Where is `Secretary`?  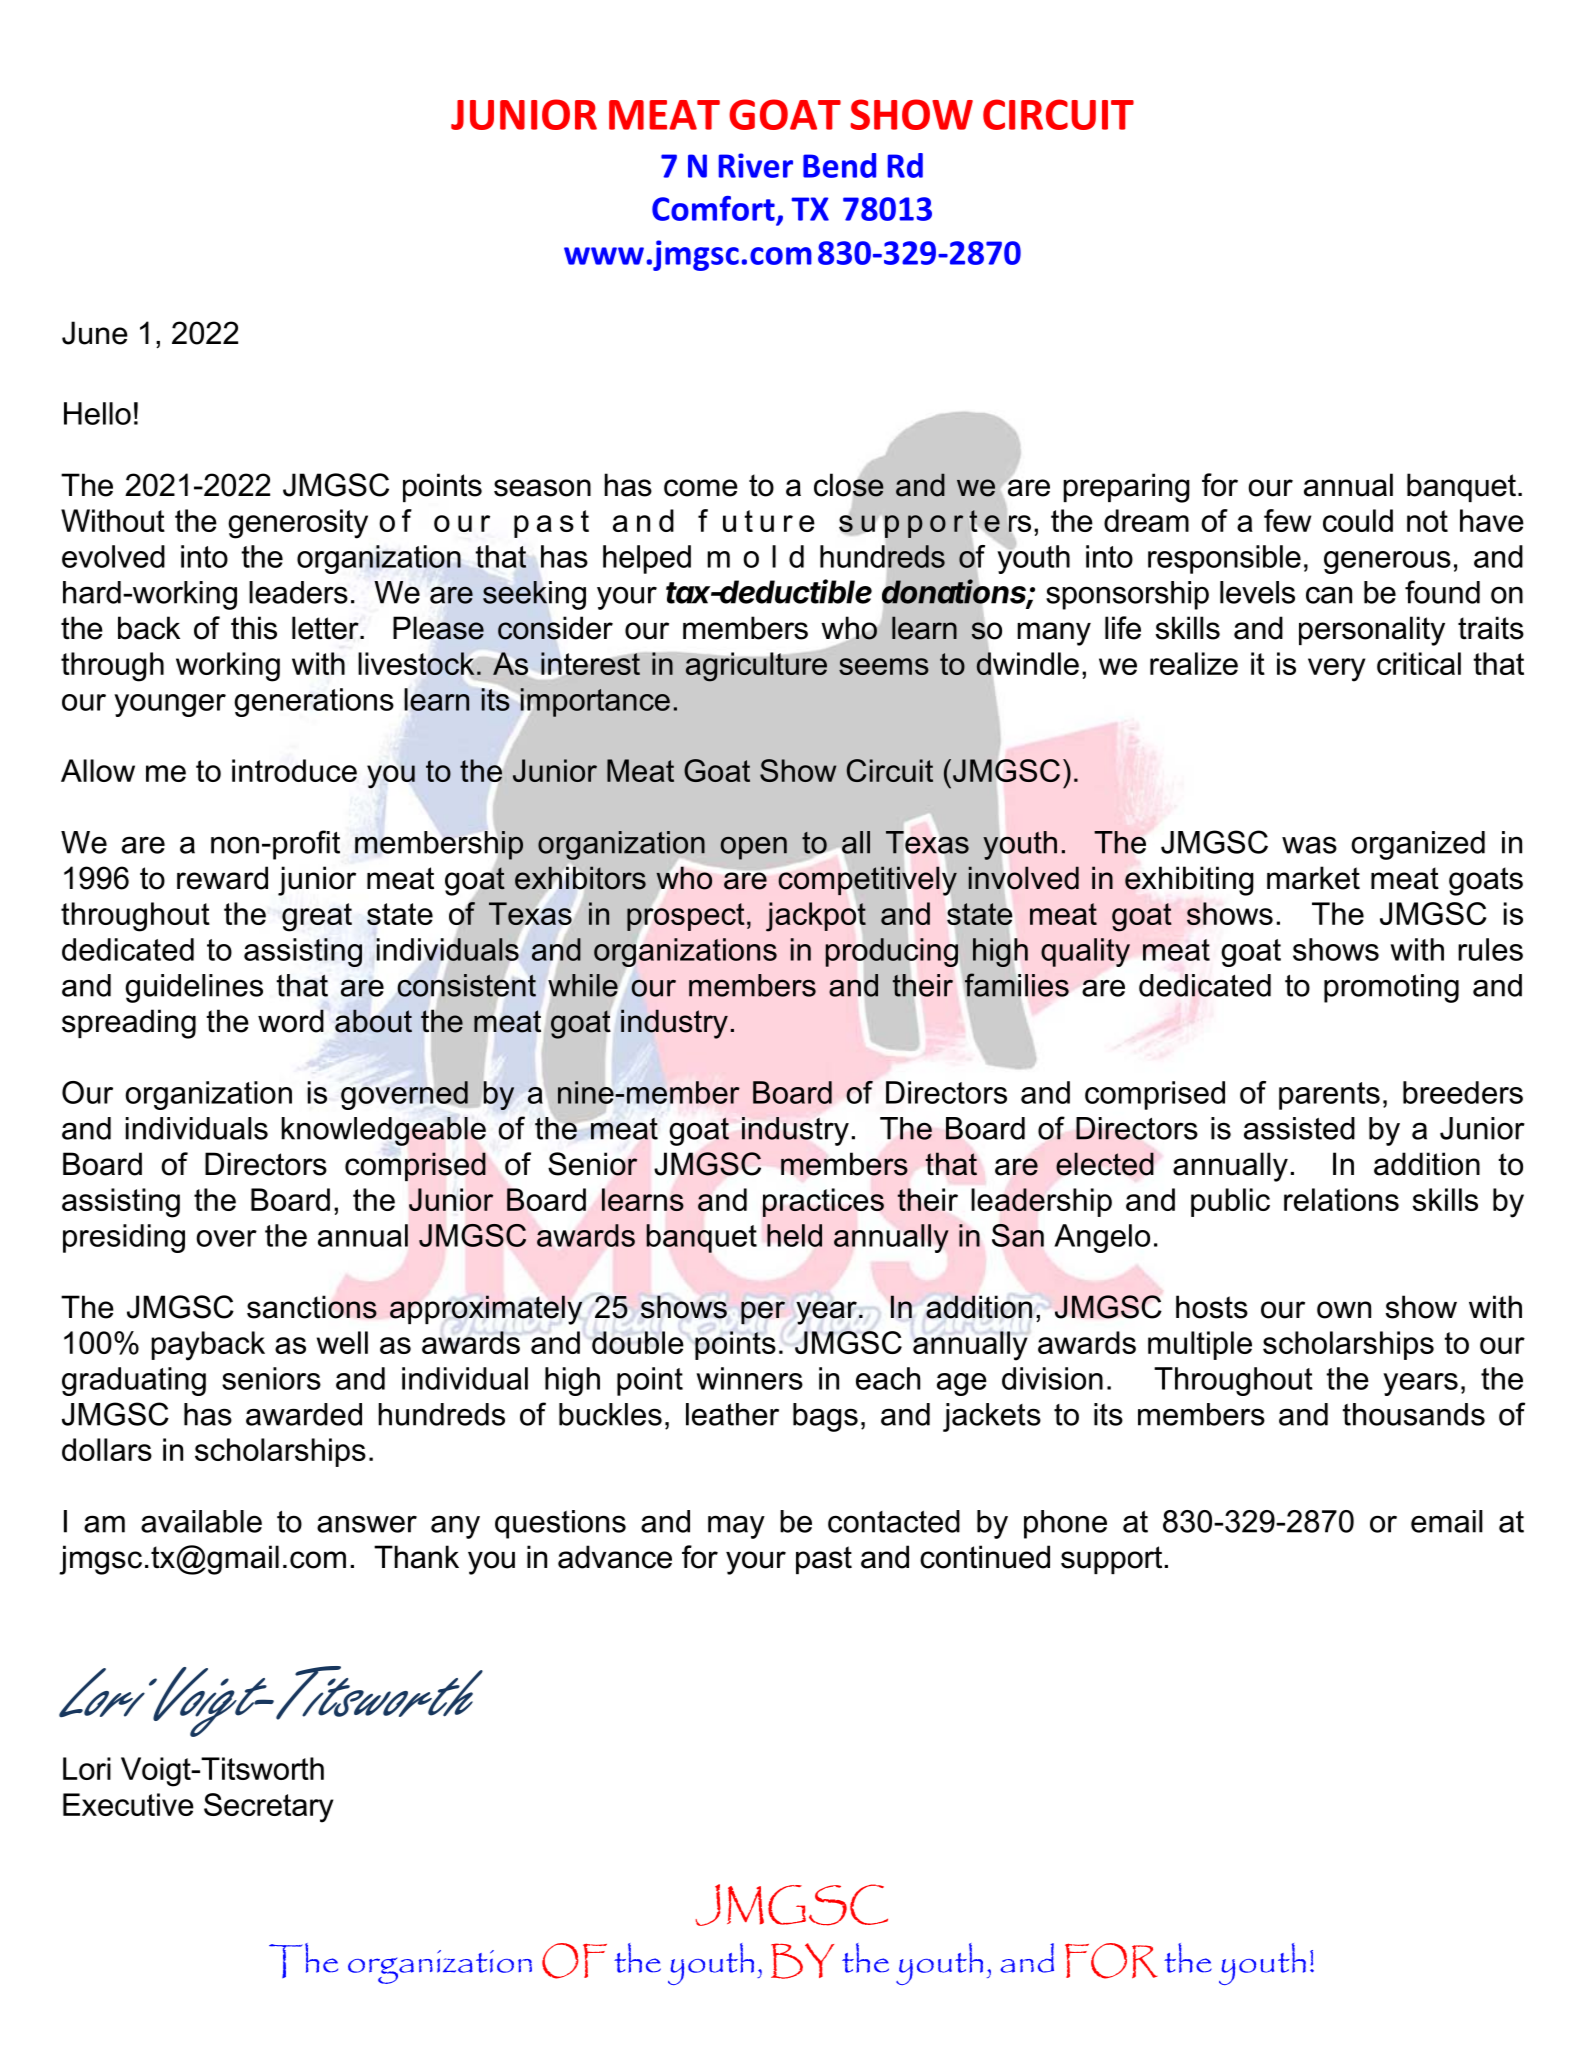
Secretary is located at coordinates (269, 1808).
